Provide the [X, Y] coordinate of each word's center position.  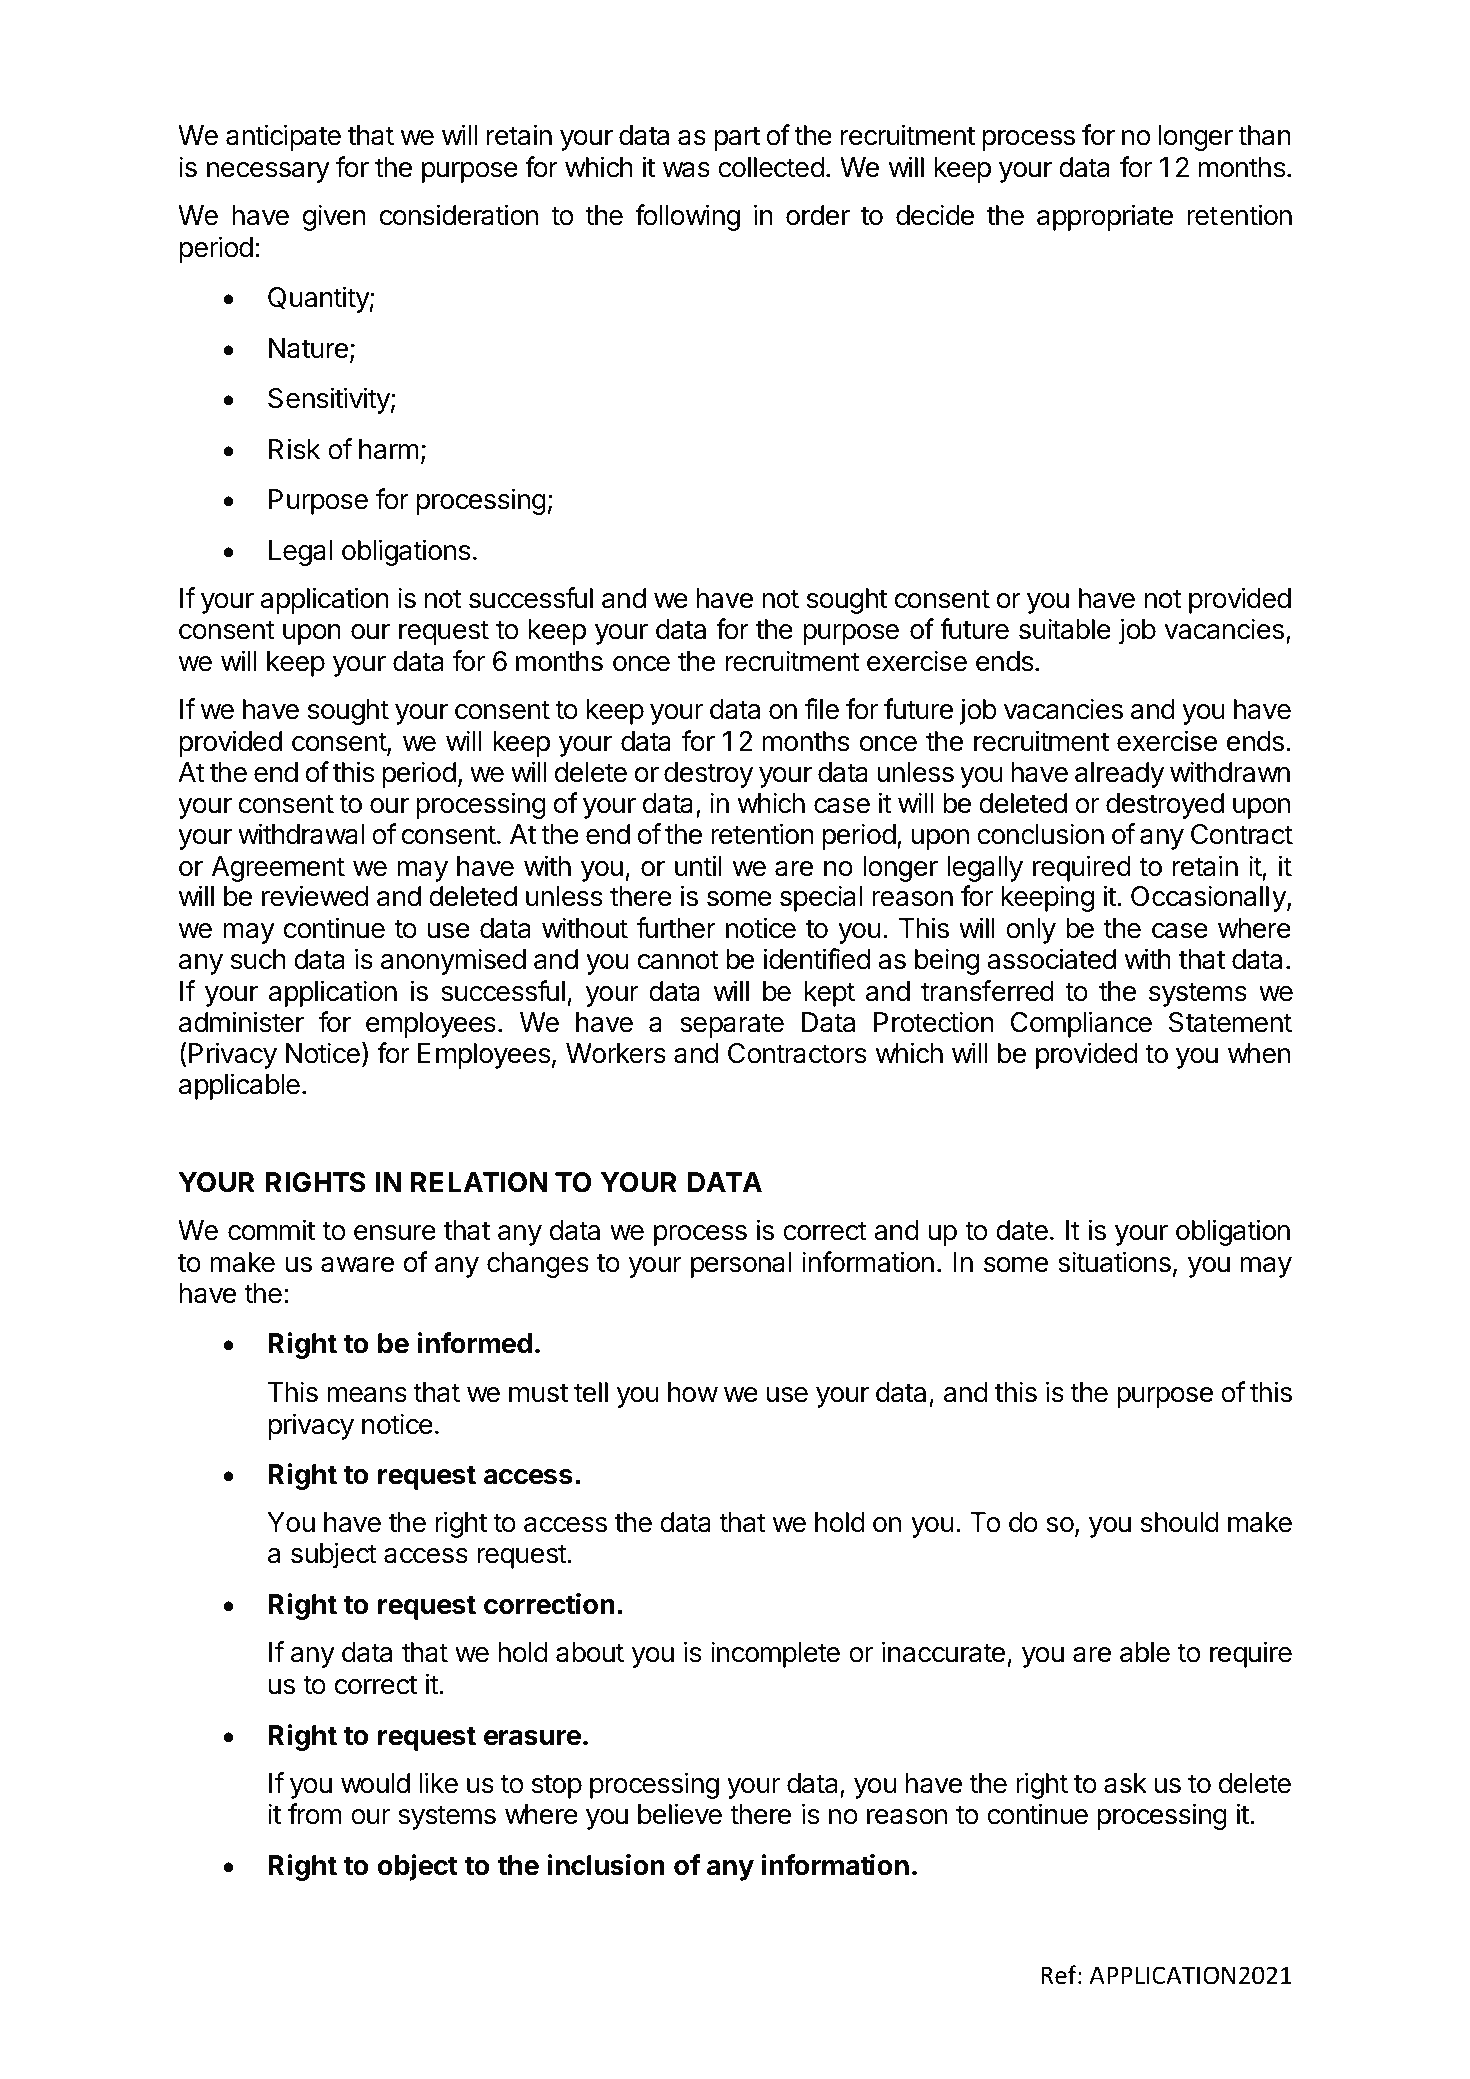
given [334, 217]
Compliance [1081, 1024]
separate [732, 1025]
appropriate [1105, 217]
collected [771, 167]
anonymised [453, 961]
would [375, 1783]
